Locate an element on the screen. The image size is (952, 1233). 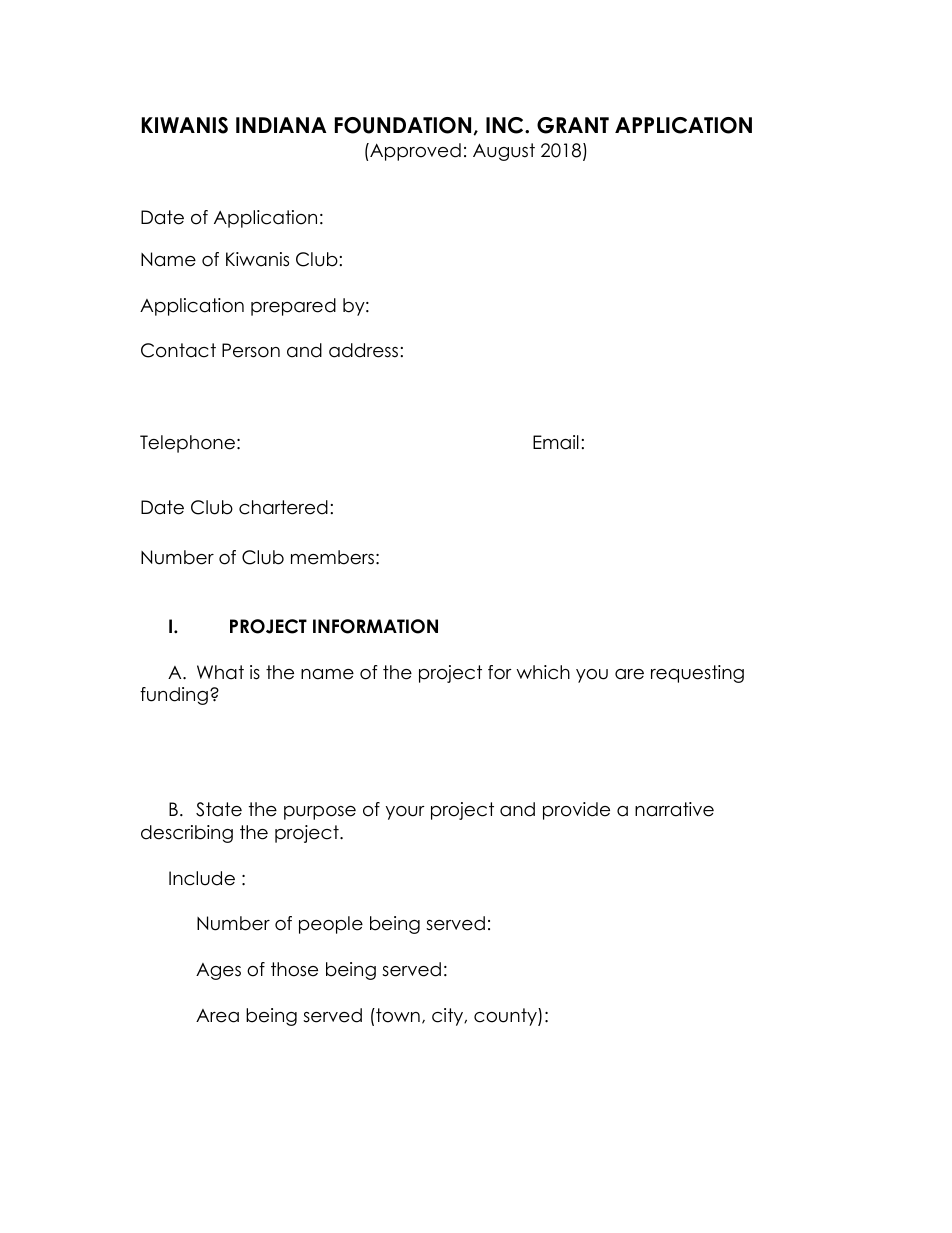
INDIANA is located at coordinates (281, 125).
